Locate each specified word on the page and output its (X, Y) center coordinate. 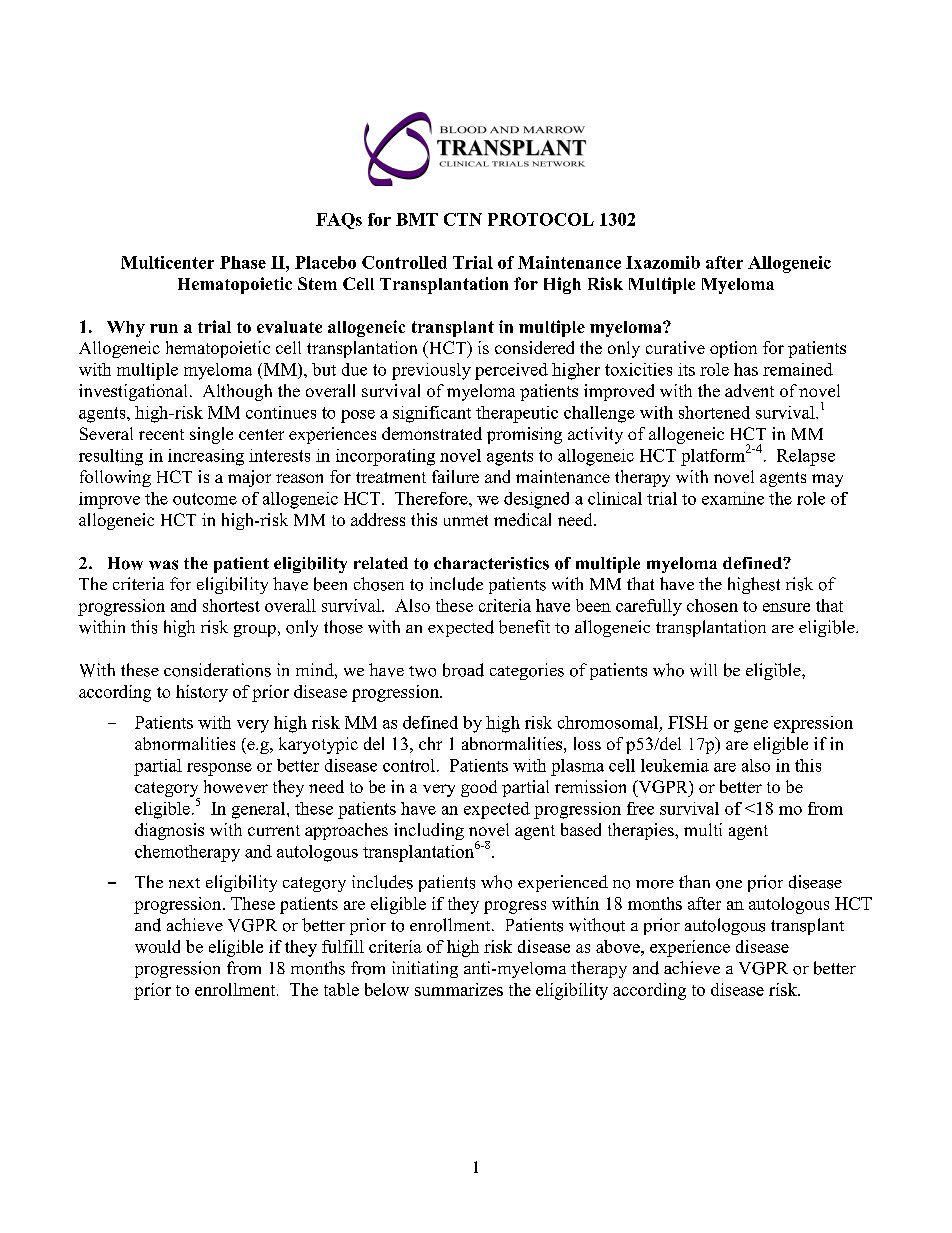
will (703, 670)
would (157, 946)
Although (237, 392)
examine (733, 498)
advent (749, 390)
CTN (463, 219)
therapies (642, 831)
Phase (243, 262)
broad (463, 670)
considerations (217, 670)
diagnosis (169, 831)
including (429, 831)
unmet (466, 520)
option (733, 349)
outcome (205, 499)
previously (431, 371)
